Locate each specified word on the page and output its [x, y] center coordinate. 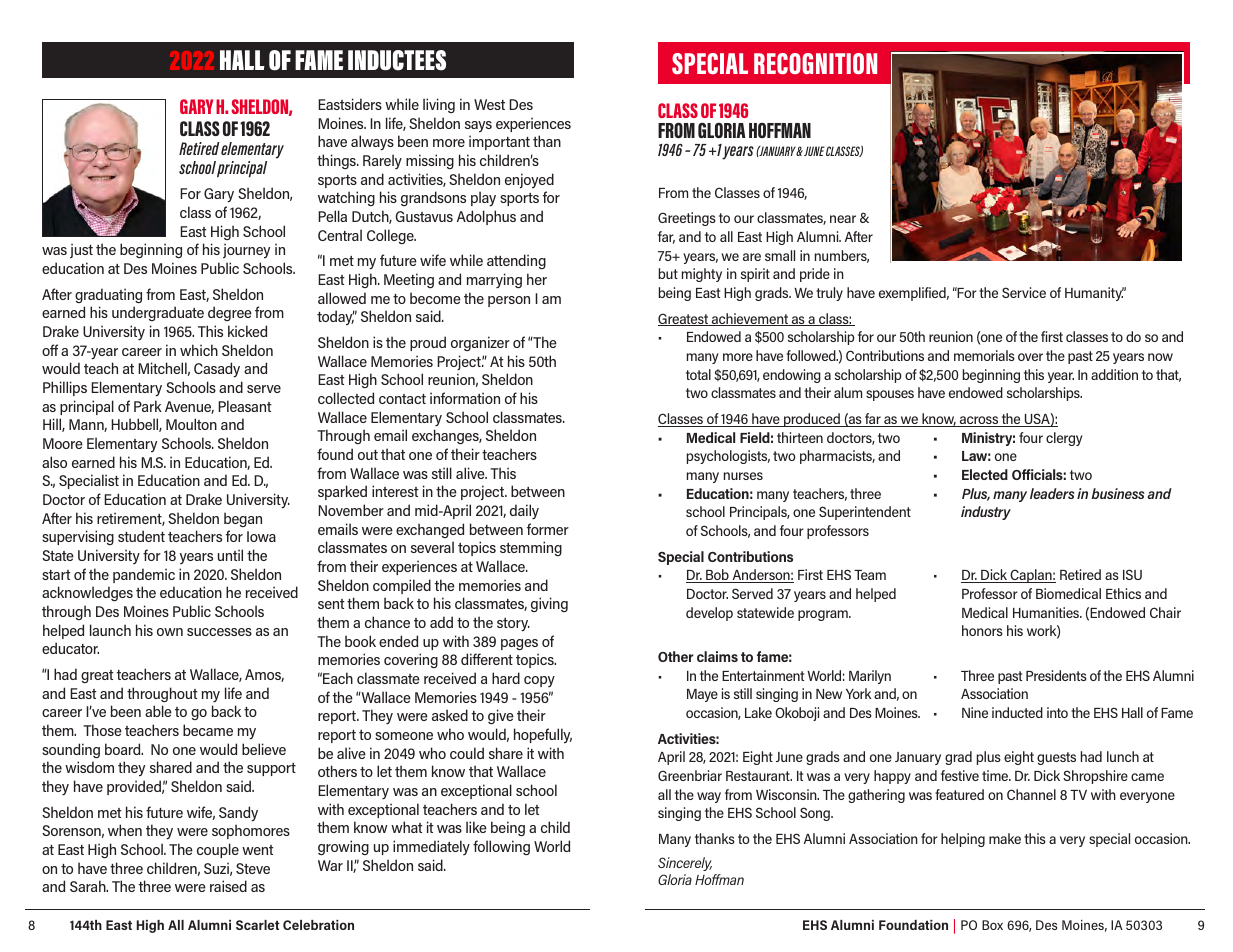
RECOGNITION [815, 63]
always [372, 143]
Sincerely [685, 864]
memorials [984, 355]
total [698, 374]
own [170, 632]
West [489, 104]
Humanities [1047, 612]
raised [228, 886]
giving [549, 604]
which [199, 350]
